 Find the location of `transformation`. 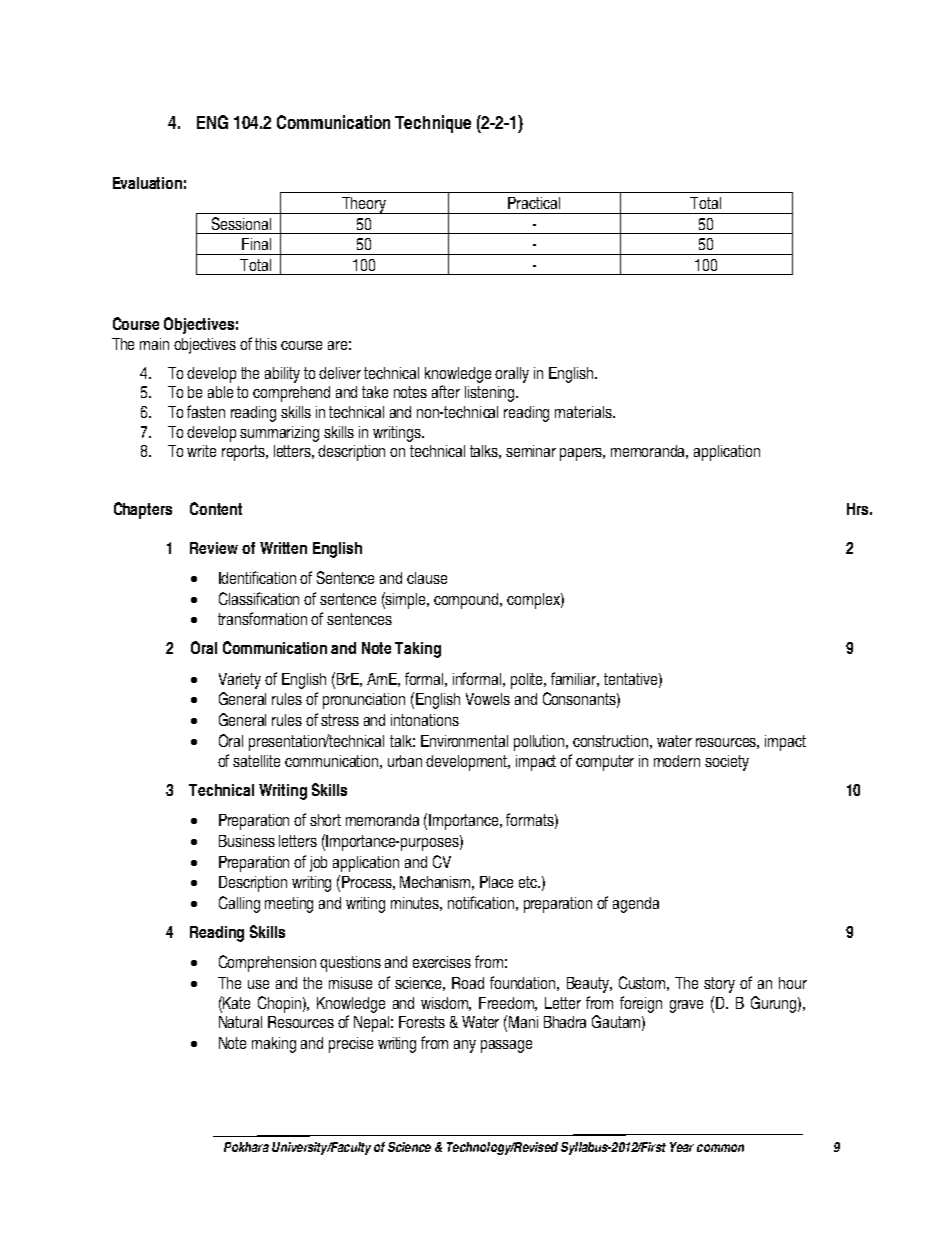

transformation is located at coordinates (262, 618).
